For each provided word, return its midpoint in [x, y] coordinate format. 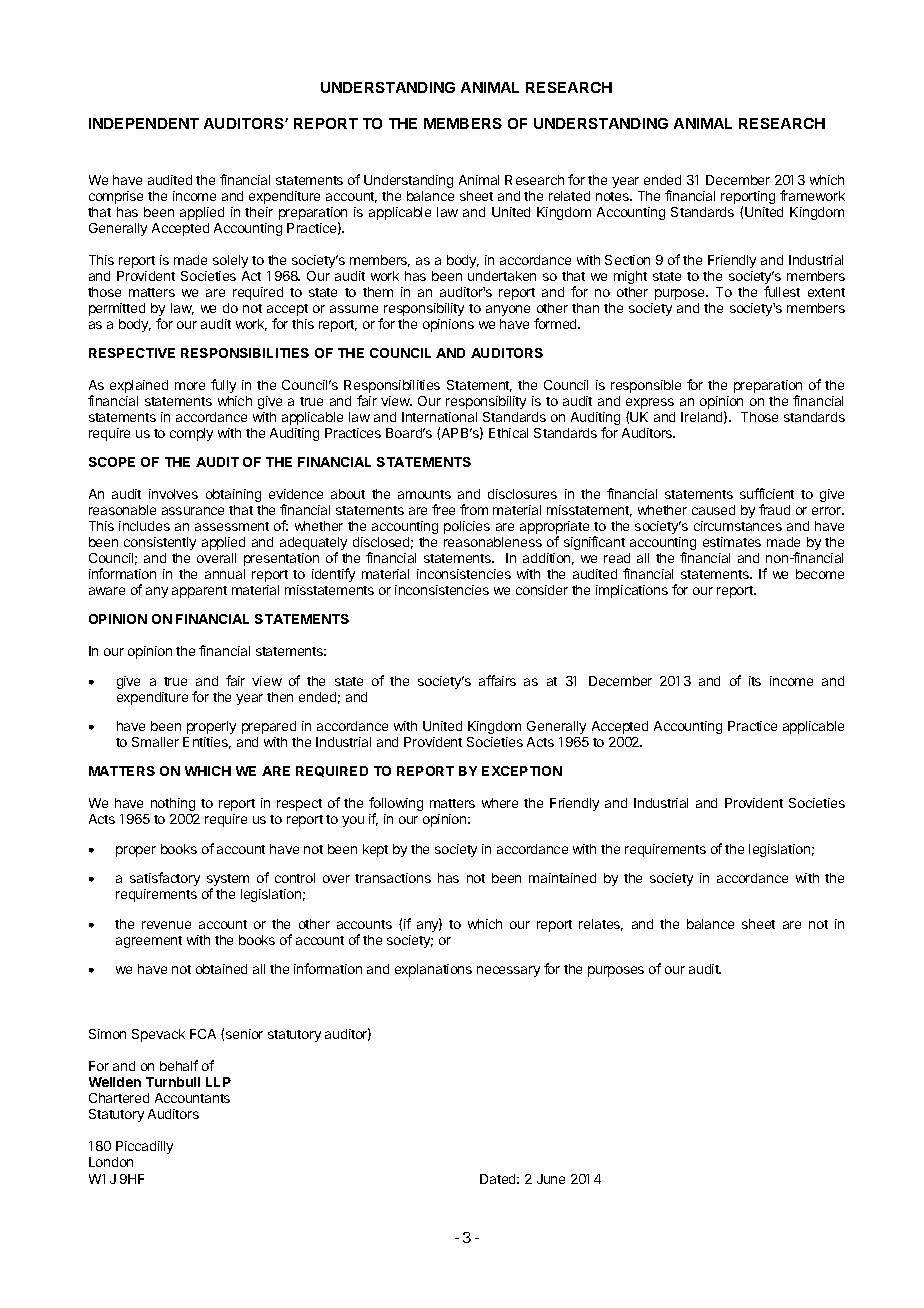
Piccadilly [144, 1147]
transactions [393, 878]
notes [613, 196]
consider [542, 590]
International [439, 417]
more [190, 386]
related [569, 196]
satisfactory [165, 879]
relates [601, 925]
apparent [199, 592]
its [755, 681]
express [650, 405]
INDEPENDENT [144, 123]
